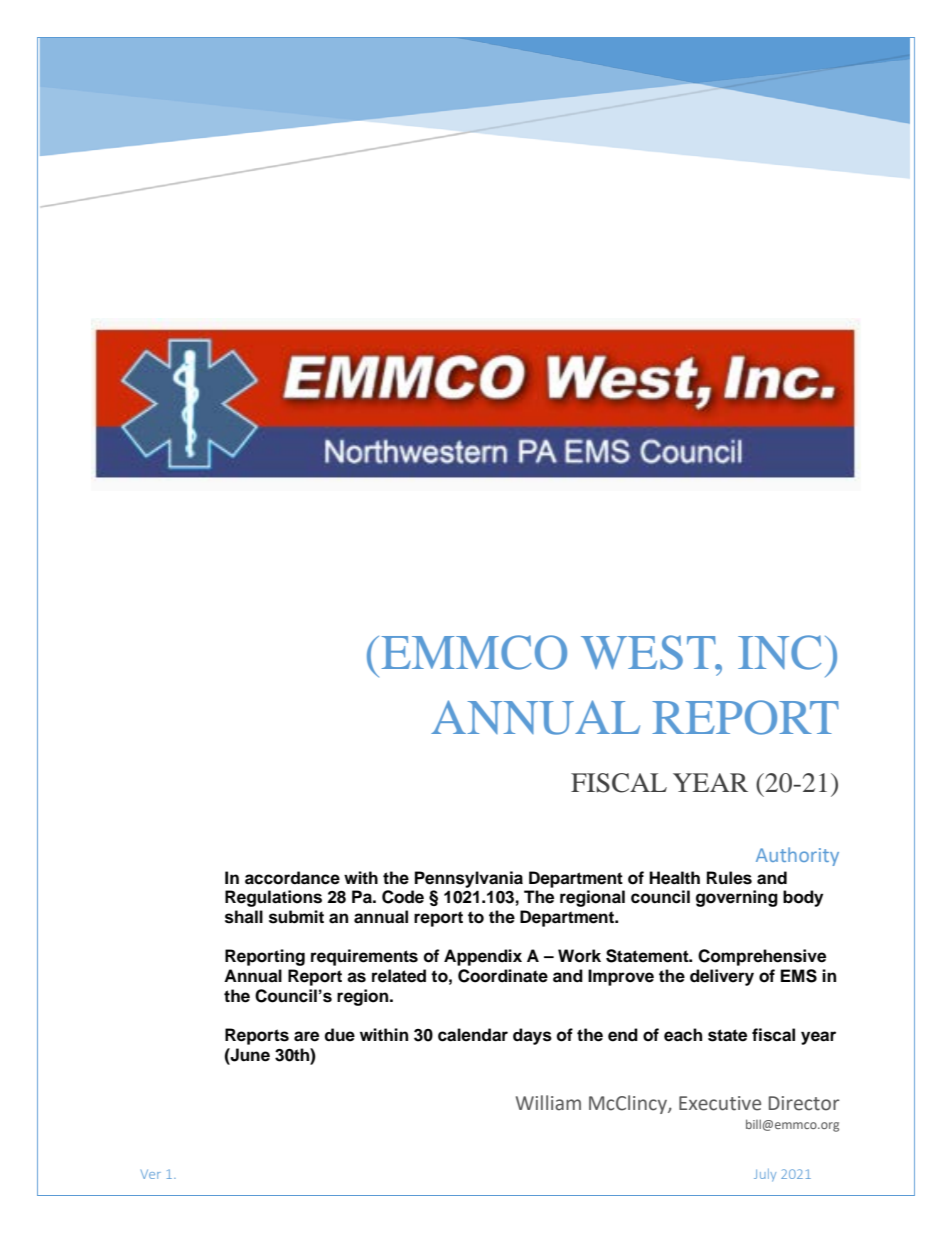 This document has height=1233, width=952. Describe the element at coordinates (532, 1036) in the document. I see `days` at that location.
